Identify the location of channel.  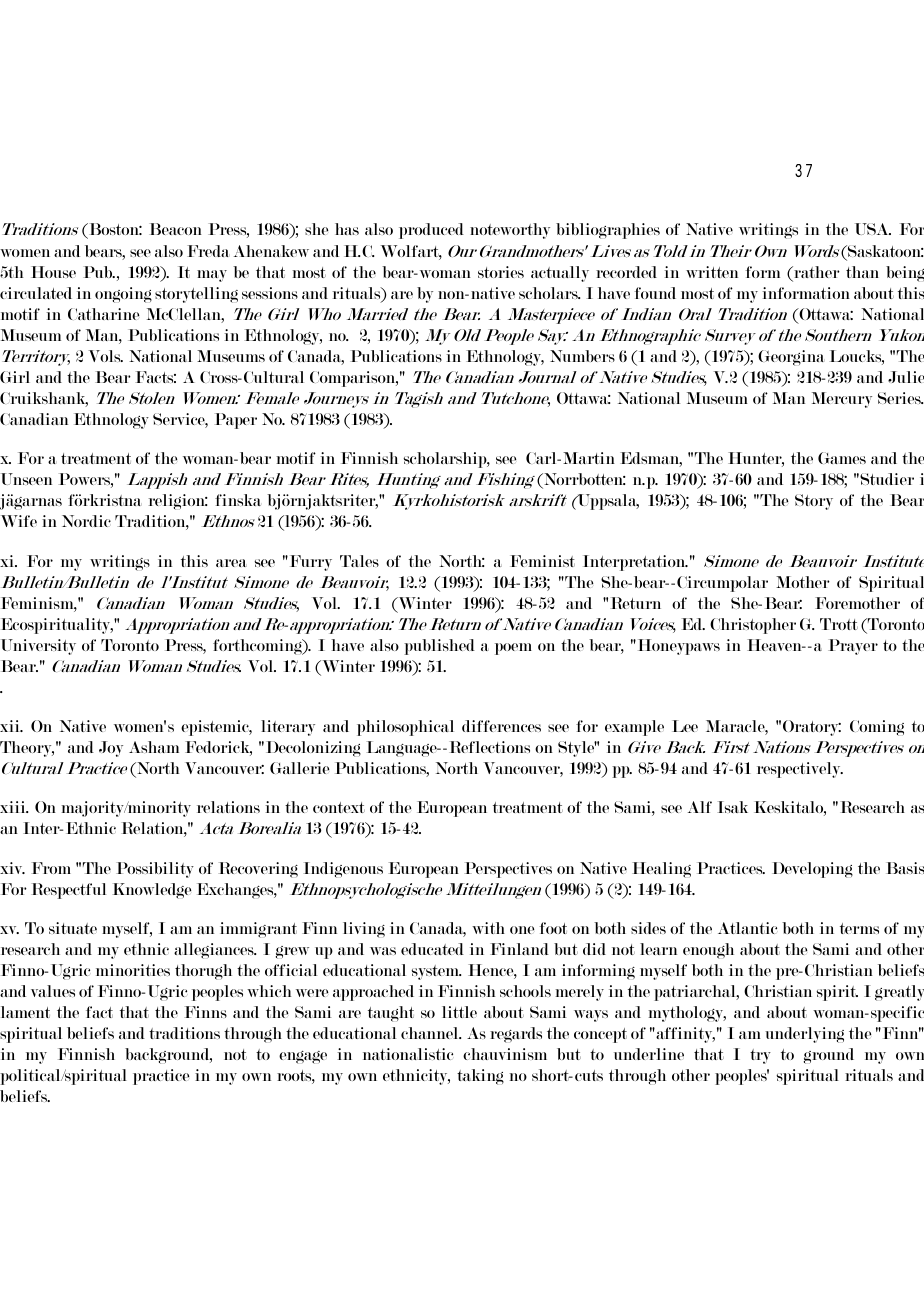
(431, 1033).
